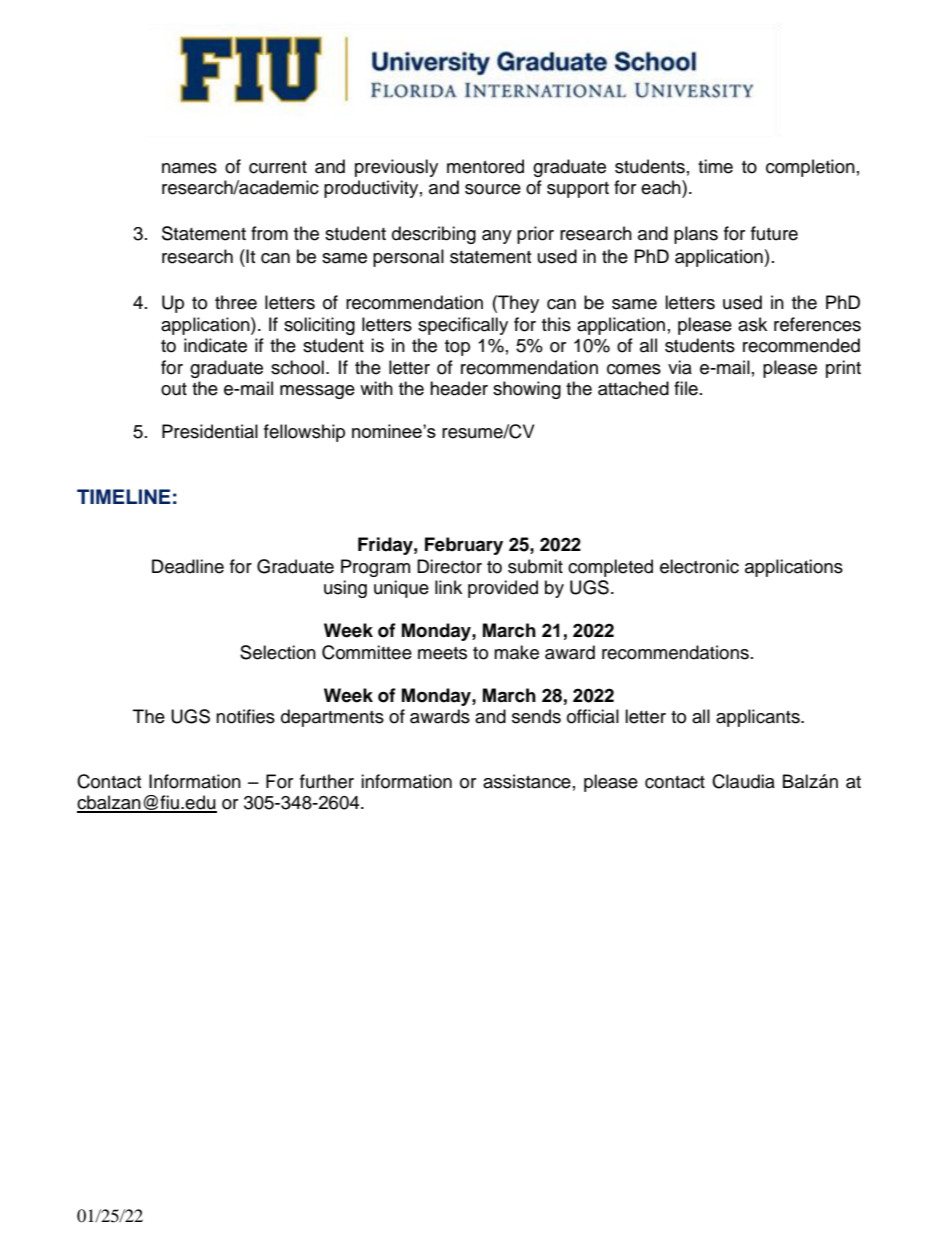  What do you see at coordinates (304, 433) in the image?
I see `fellowship` at bounding box center [304, 433].
